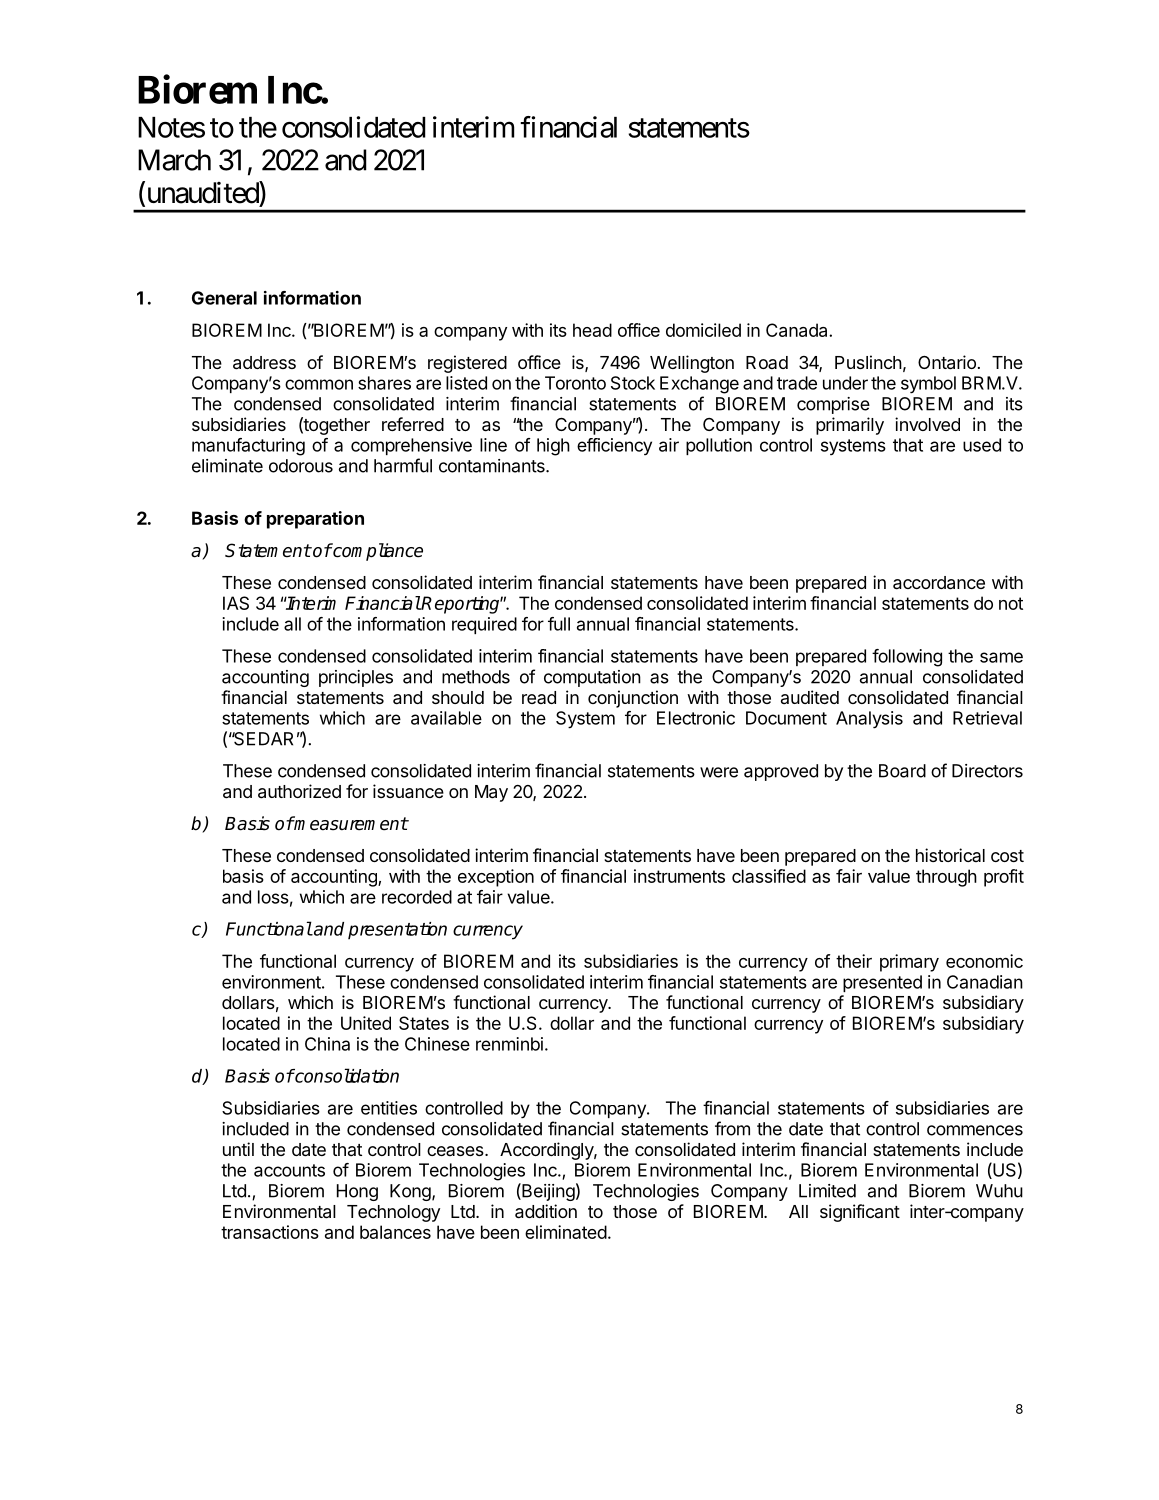  Describe the element at coordinates (592, 330) in the screenshot. I see `head` at that location.
